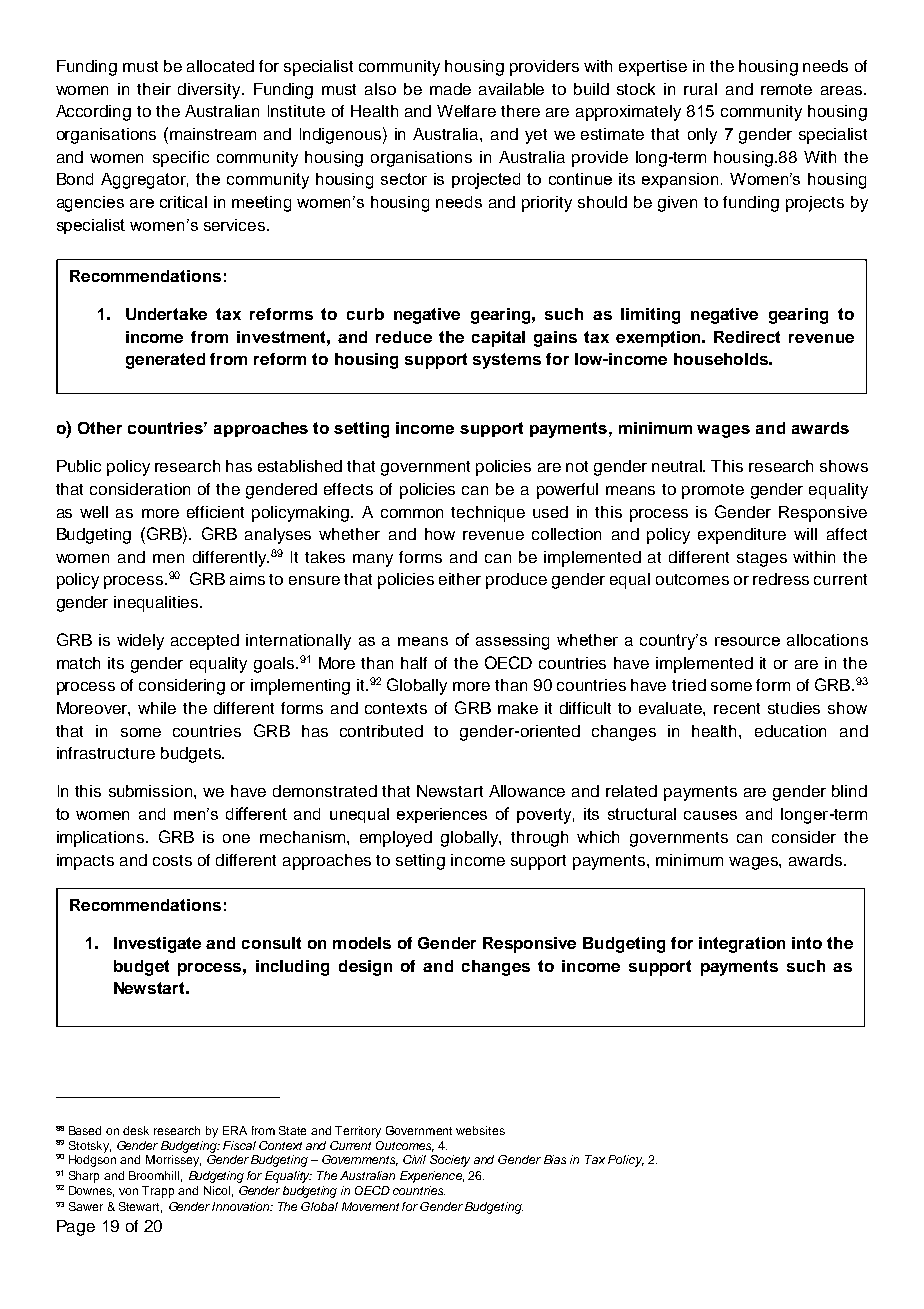  Describe the element at coordinates (158, 1192) in the screenshot. I see `Trapp` at that location.
